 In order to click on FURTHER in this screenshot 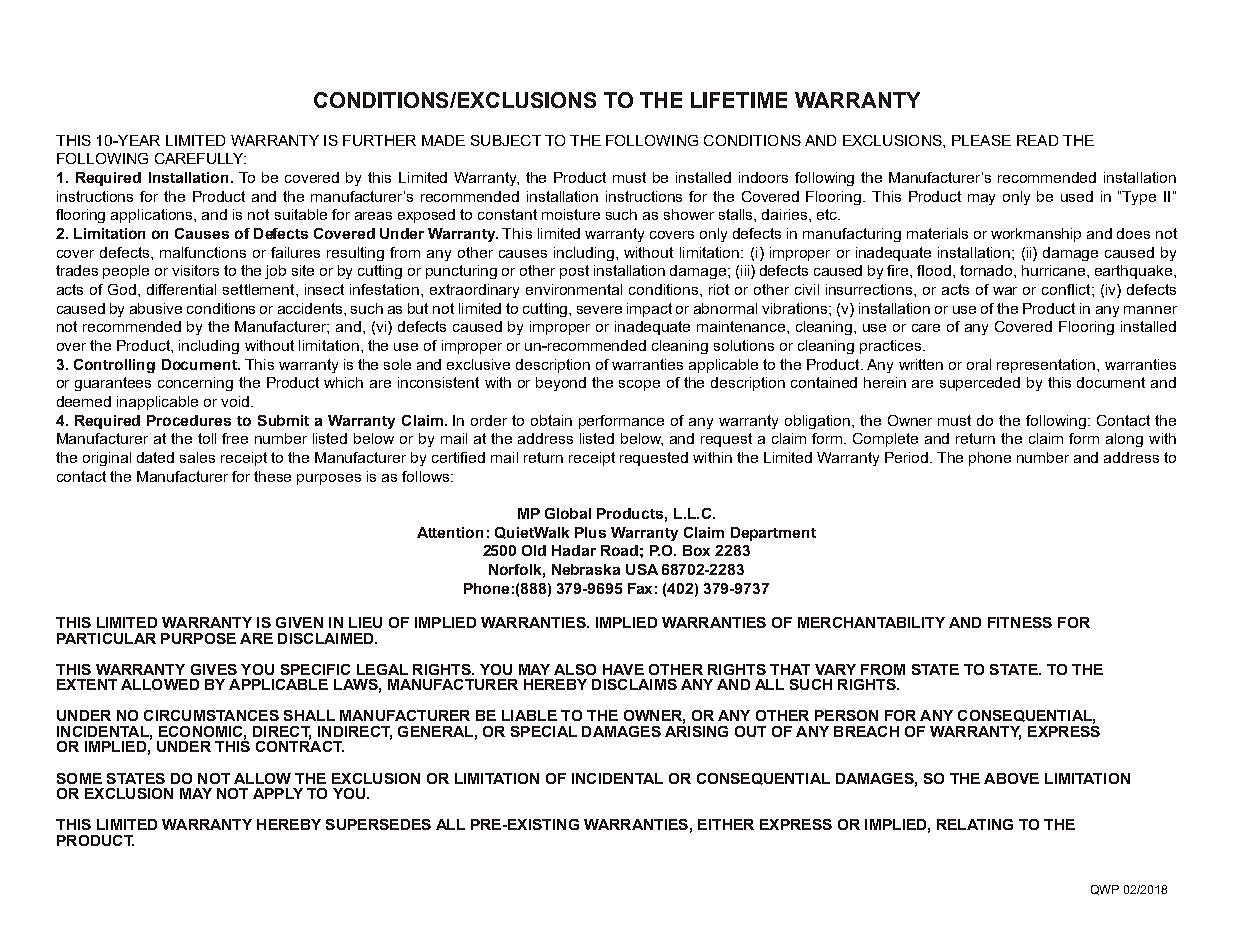, I will do `click(379, 140)`.
